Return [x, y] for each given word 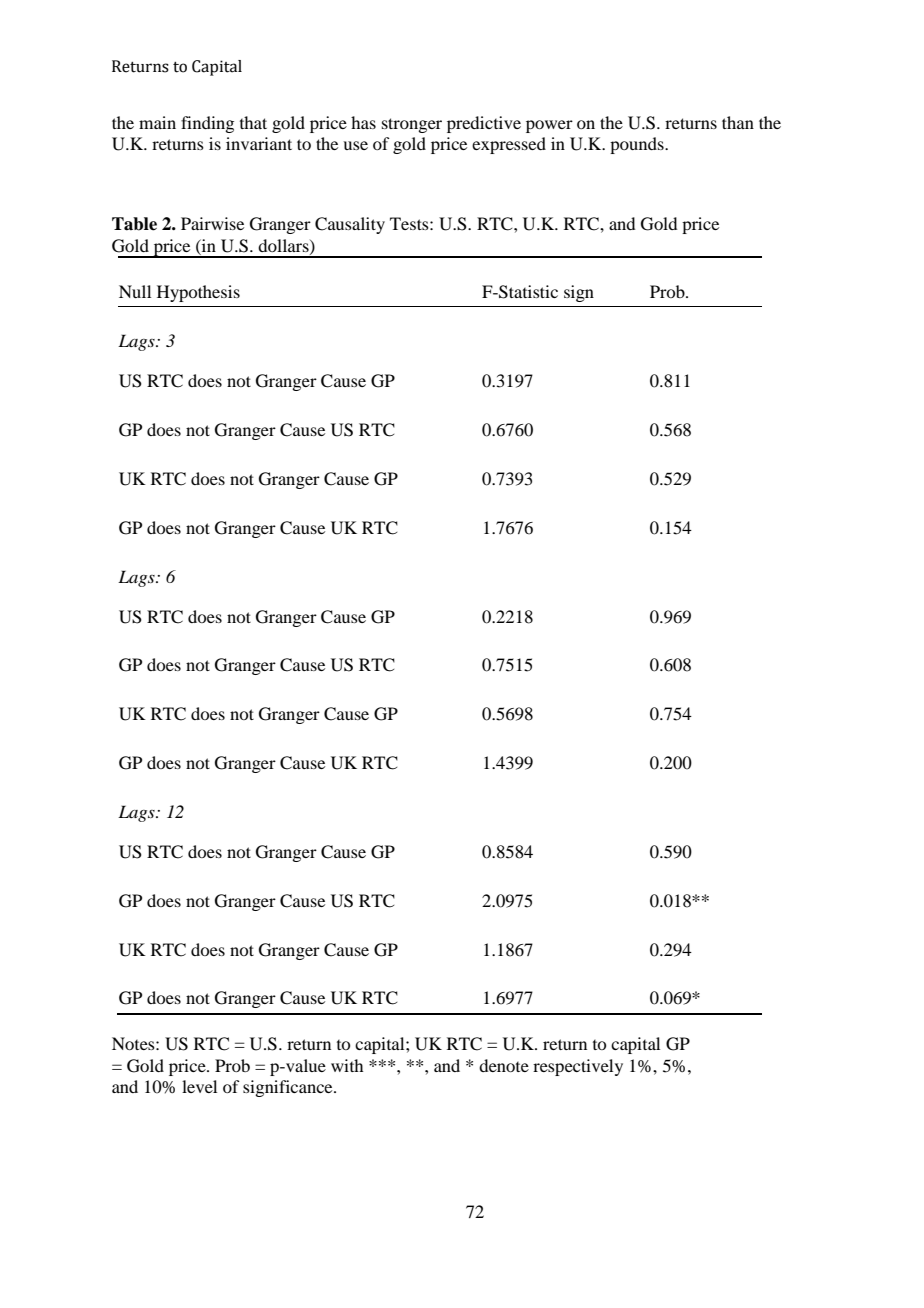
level [199, 1086]
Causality [350, 225]
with [347, 1065]
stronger [412, 125]
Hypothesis [198, 293]
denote [504, 1065]
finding [207, 124]
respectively [578, 1067]
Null [135, 291]
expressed [509, 145]
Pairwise [212, 223]
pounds [638, 145]
